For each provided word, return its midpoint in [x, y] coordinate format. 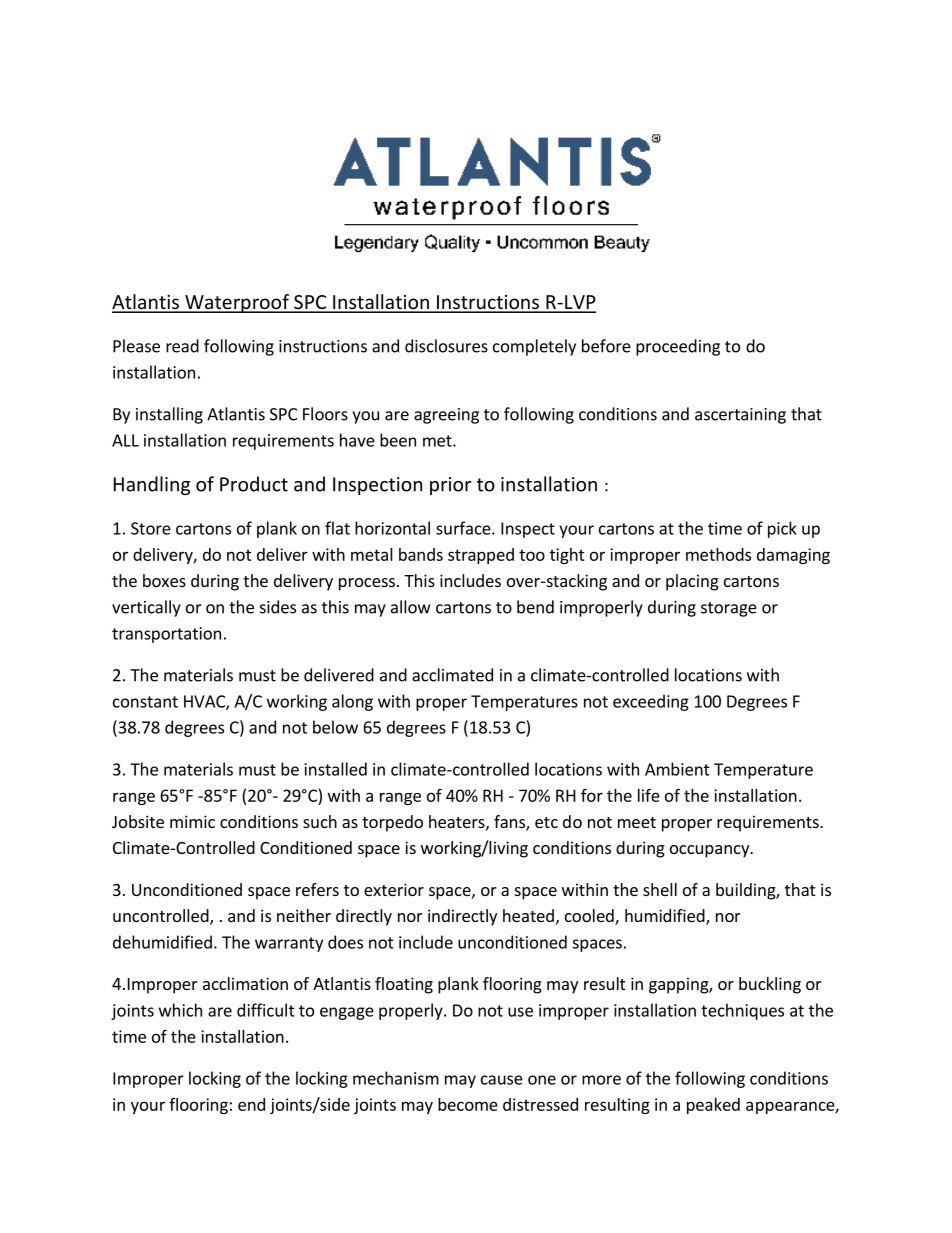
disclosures [446, 346]
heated [528, 915]
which [180, 1010]
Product [254, 484]
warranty [289, 944]
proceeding [678, 347]
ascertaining [740, 416]
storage [729, 609]
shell [660, 889]
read [182, 346]
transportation [166, 635]
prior [450, 486]
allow [410, 607]
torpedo [392, 823]
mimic [192, 821]
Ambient [677, 769]
